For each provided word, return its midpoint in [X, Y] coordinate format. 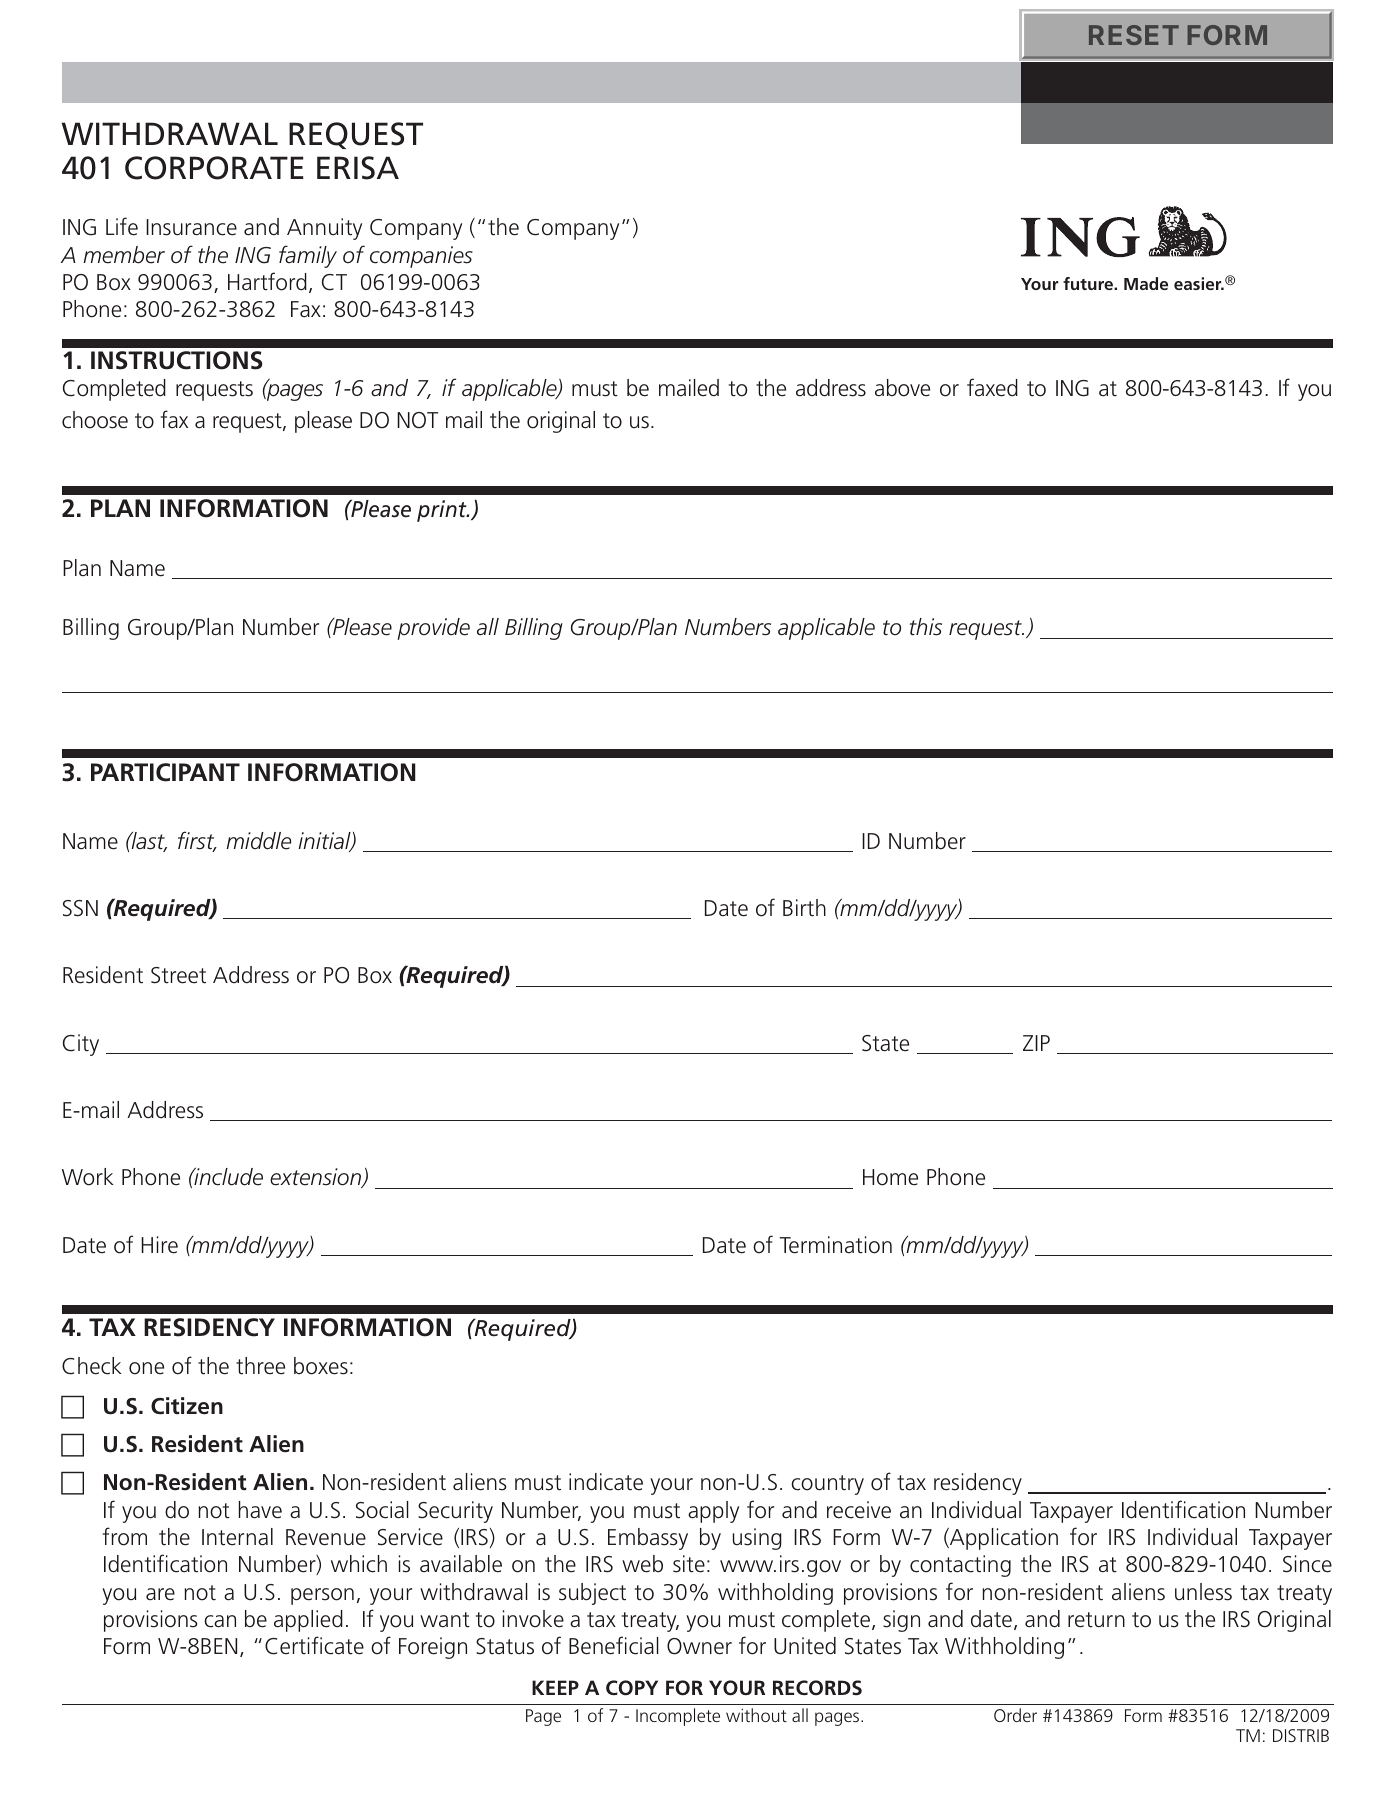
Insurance [191, 227]
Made [1146, 283]
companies [421, 257]
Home [890, 1177]
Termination [835, 1245]
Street [178, 975]
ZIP [1036, 1043]
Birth [804, 908]
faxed [992, 387]
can [220, 1621]
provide [433, 629]
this [926, 627]
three [260, 1366]
